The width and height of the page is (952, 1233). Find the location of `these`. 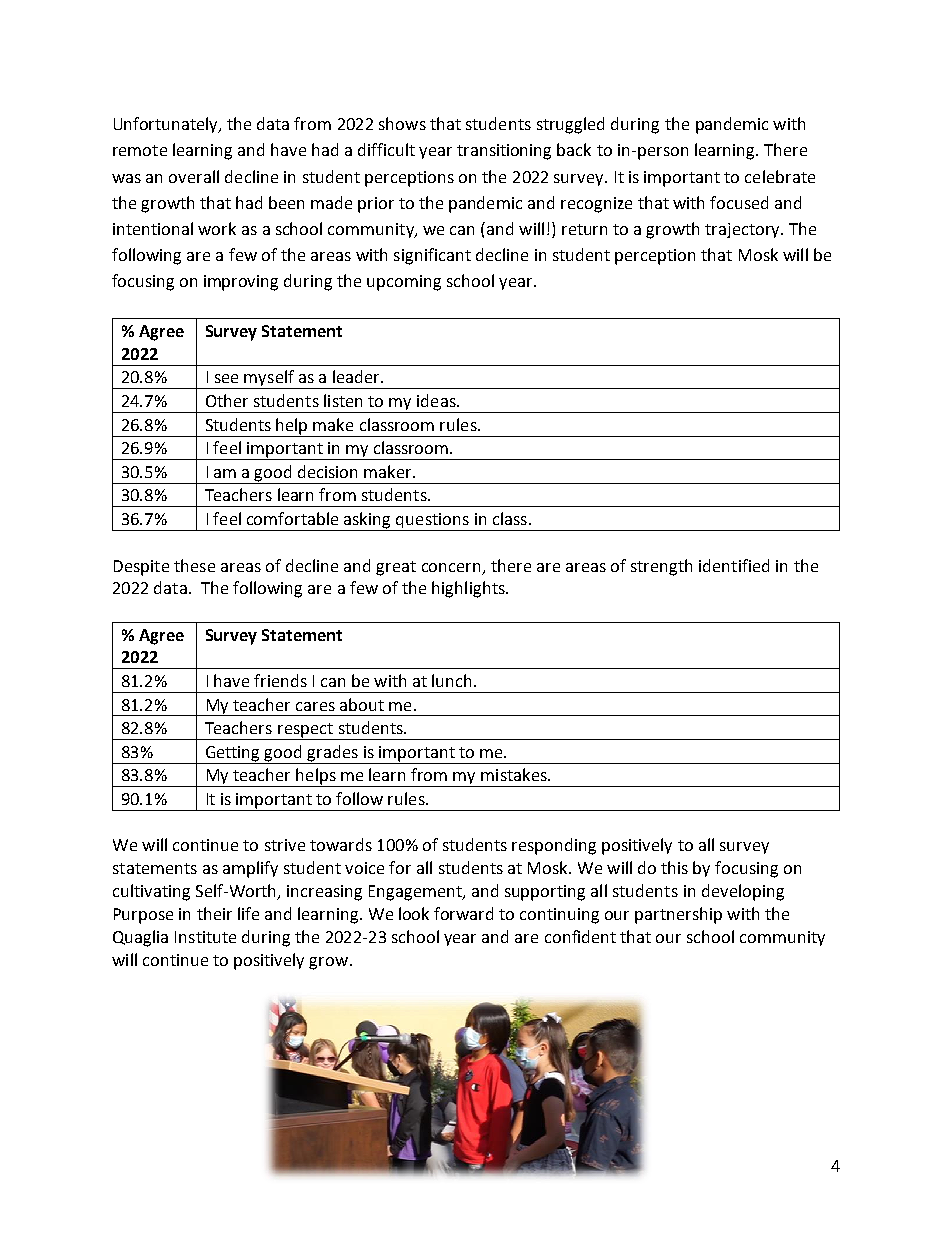

these is located at coordinates (194, 565).
